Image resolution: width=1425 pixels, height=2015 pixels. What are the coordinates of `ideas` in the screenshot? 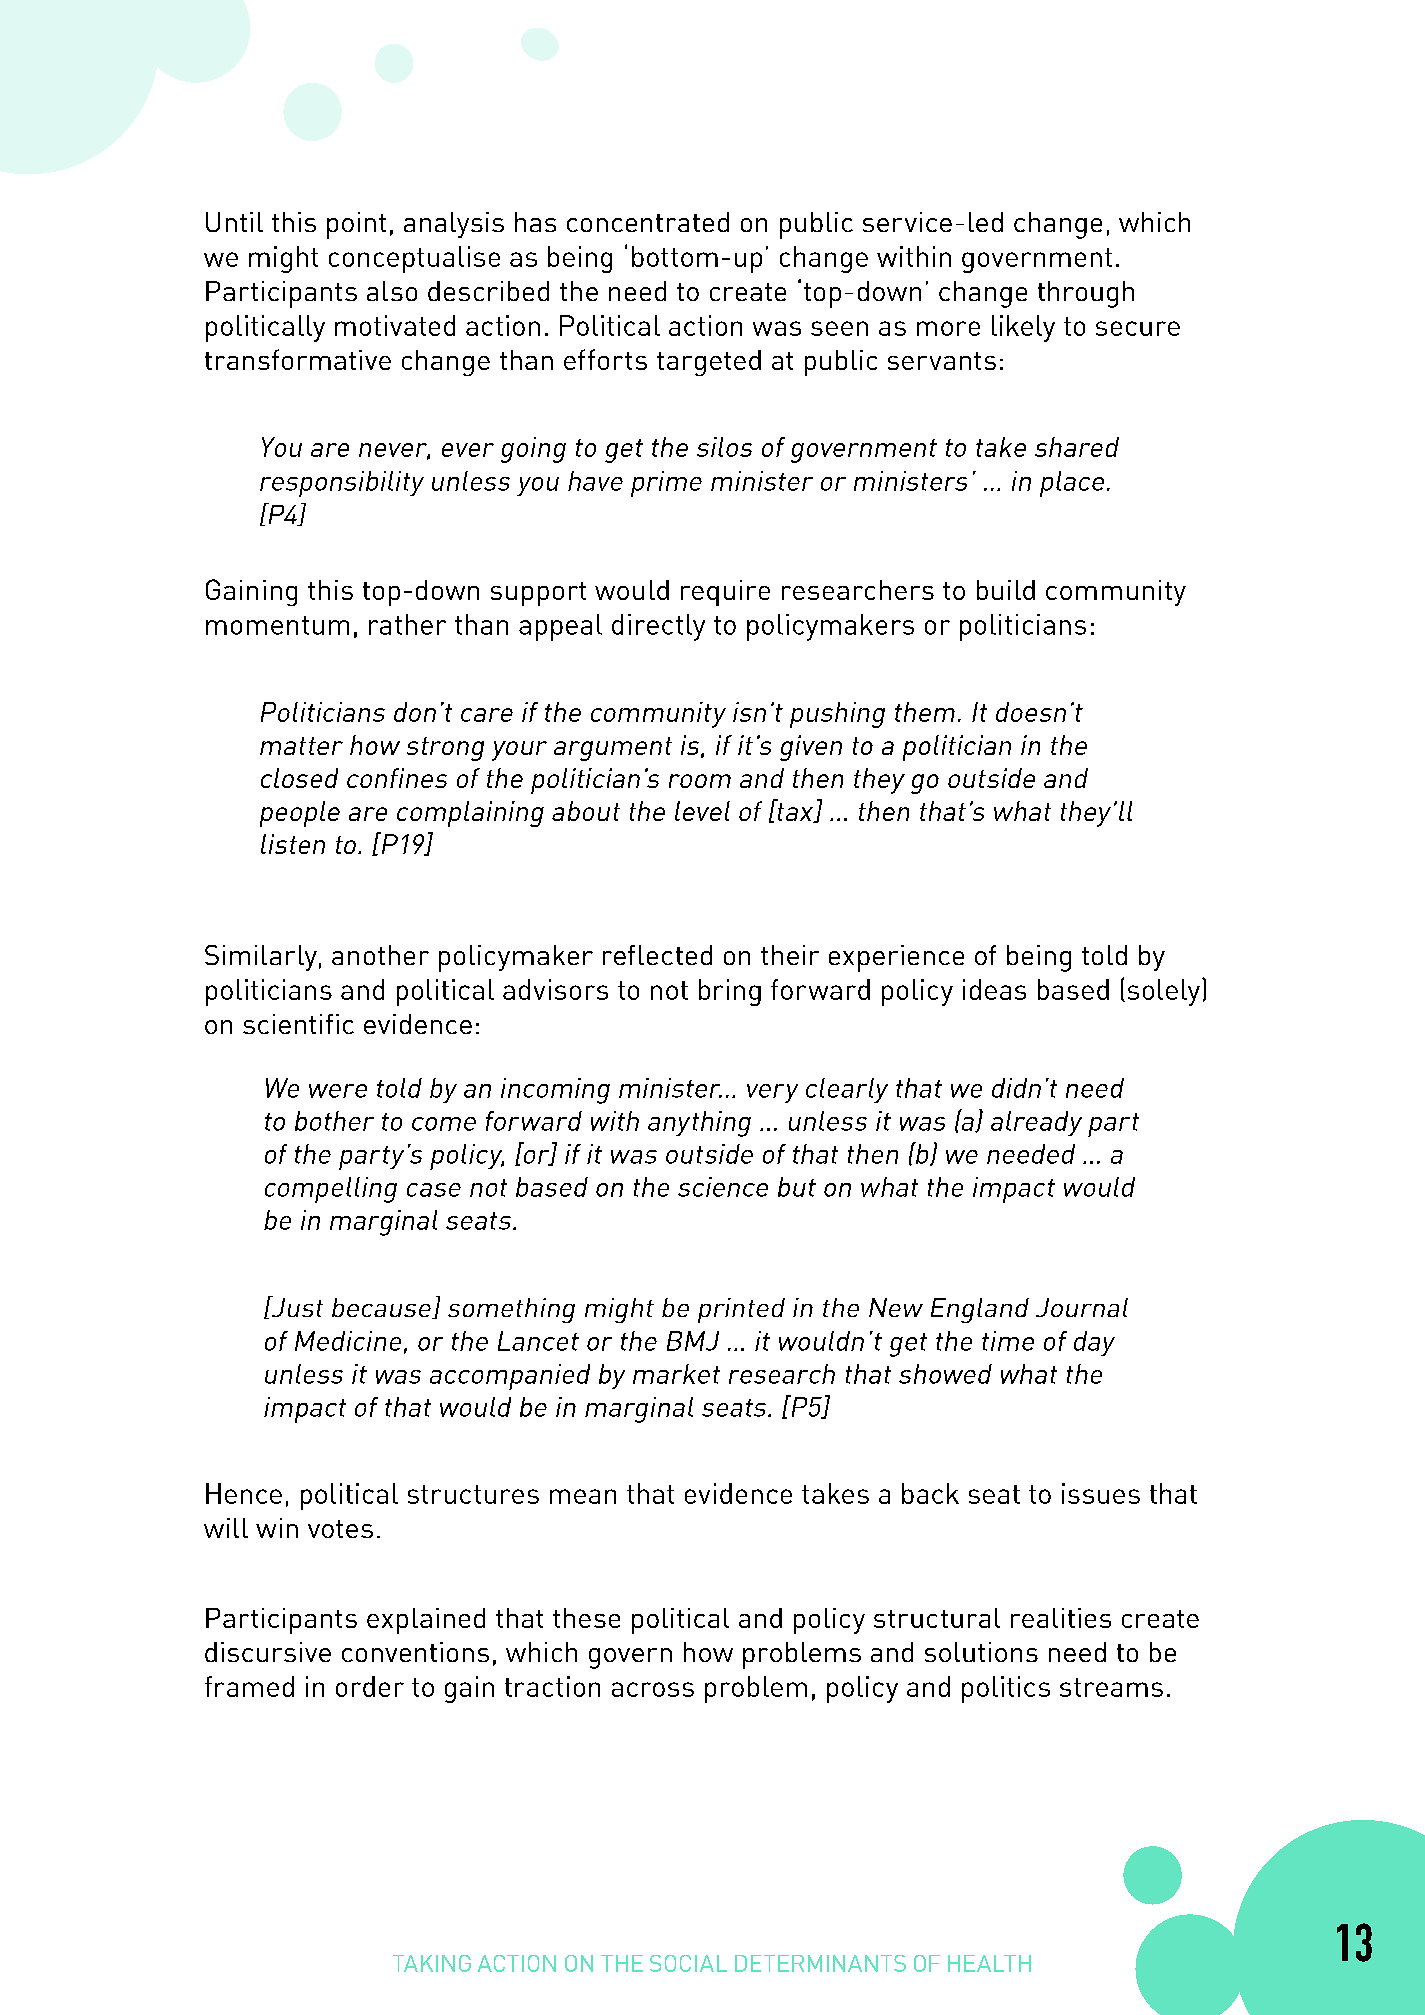 It's located at (994, 989).
